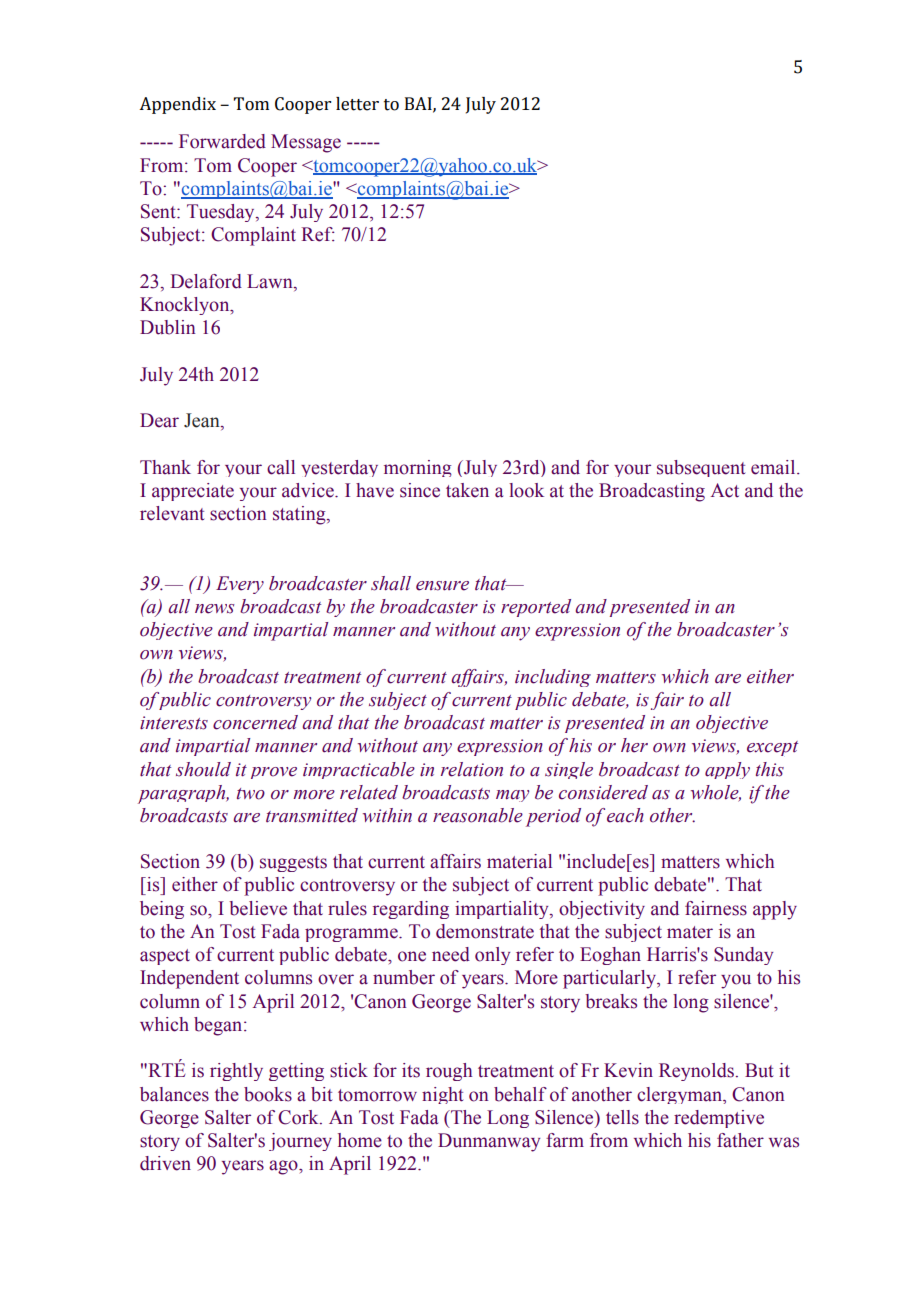 The height and width of the screenshot is (1308, 924). Describe the element at coordinates (240, 585) in the screenshot. I see `Every` at that location.
